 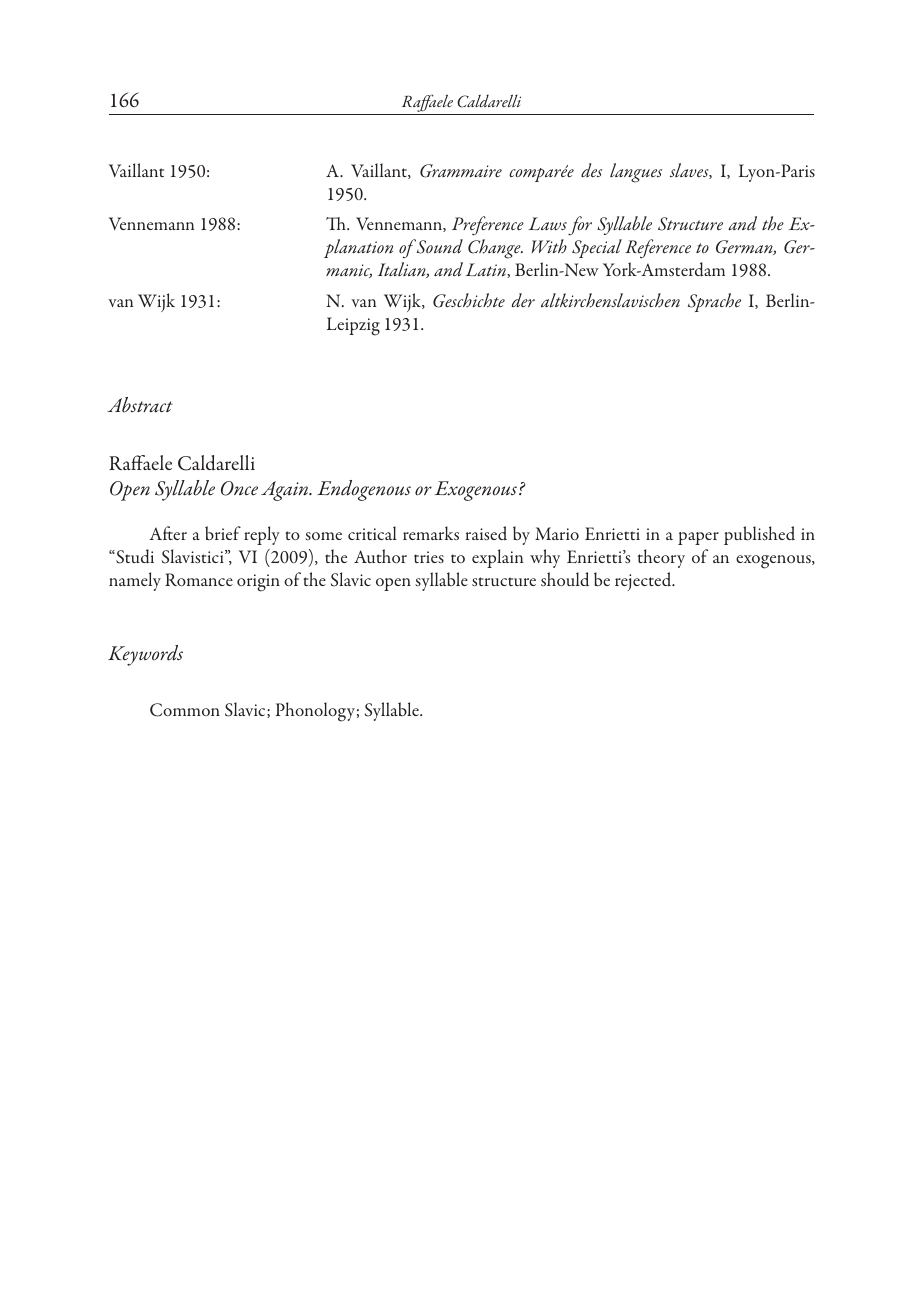 I want to click on Common, so click(x=185, y=710).
